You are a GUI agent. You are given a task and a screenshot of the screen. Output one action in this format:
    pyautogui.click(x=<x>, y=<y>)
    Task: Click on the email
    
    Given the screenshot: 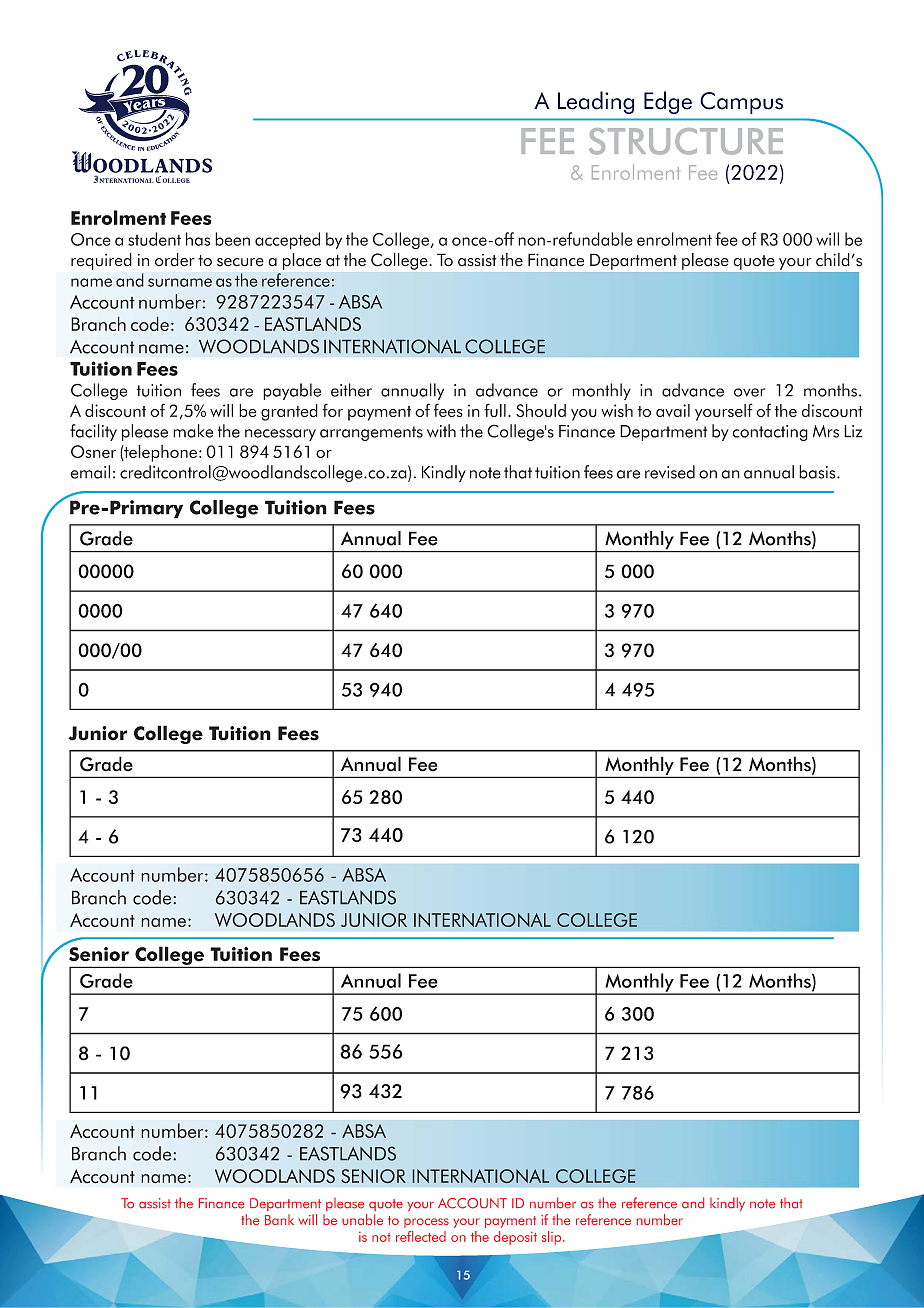 What is the action you would take?
    pyautogui.click(x=90, y=472)
